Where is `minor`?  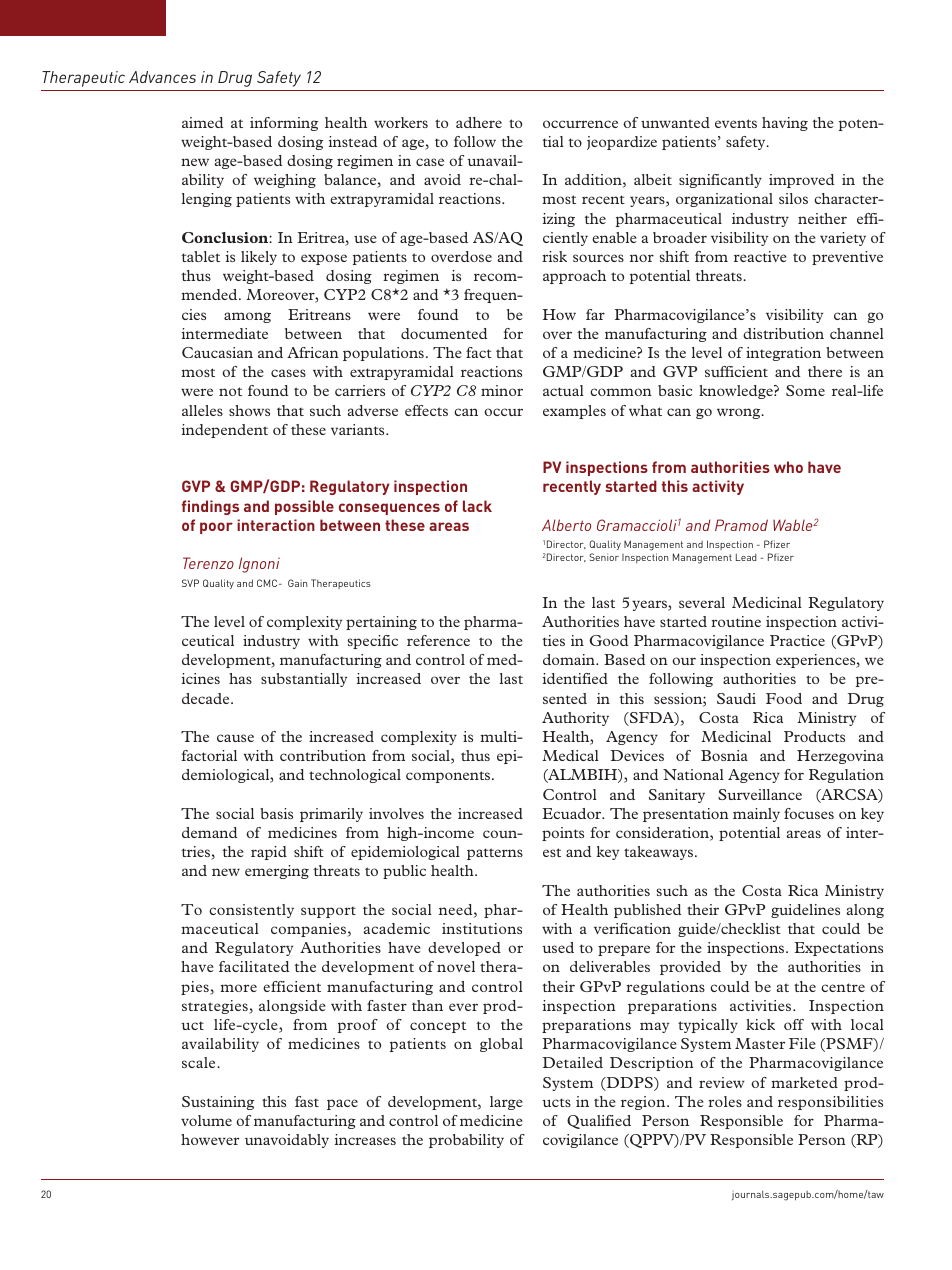
minor is located at coordinates (502, 390).
